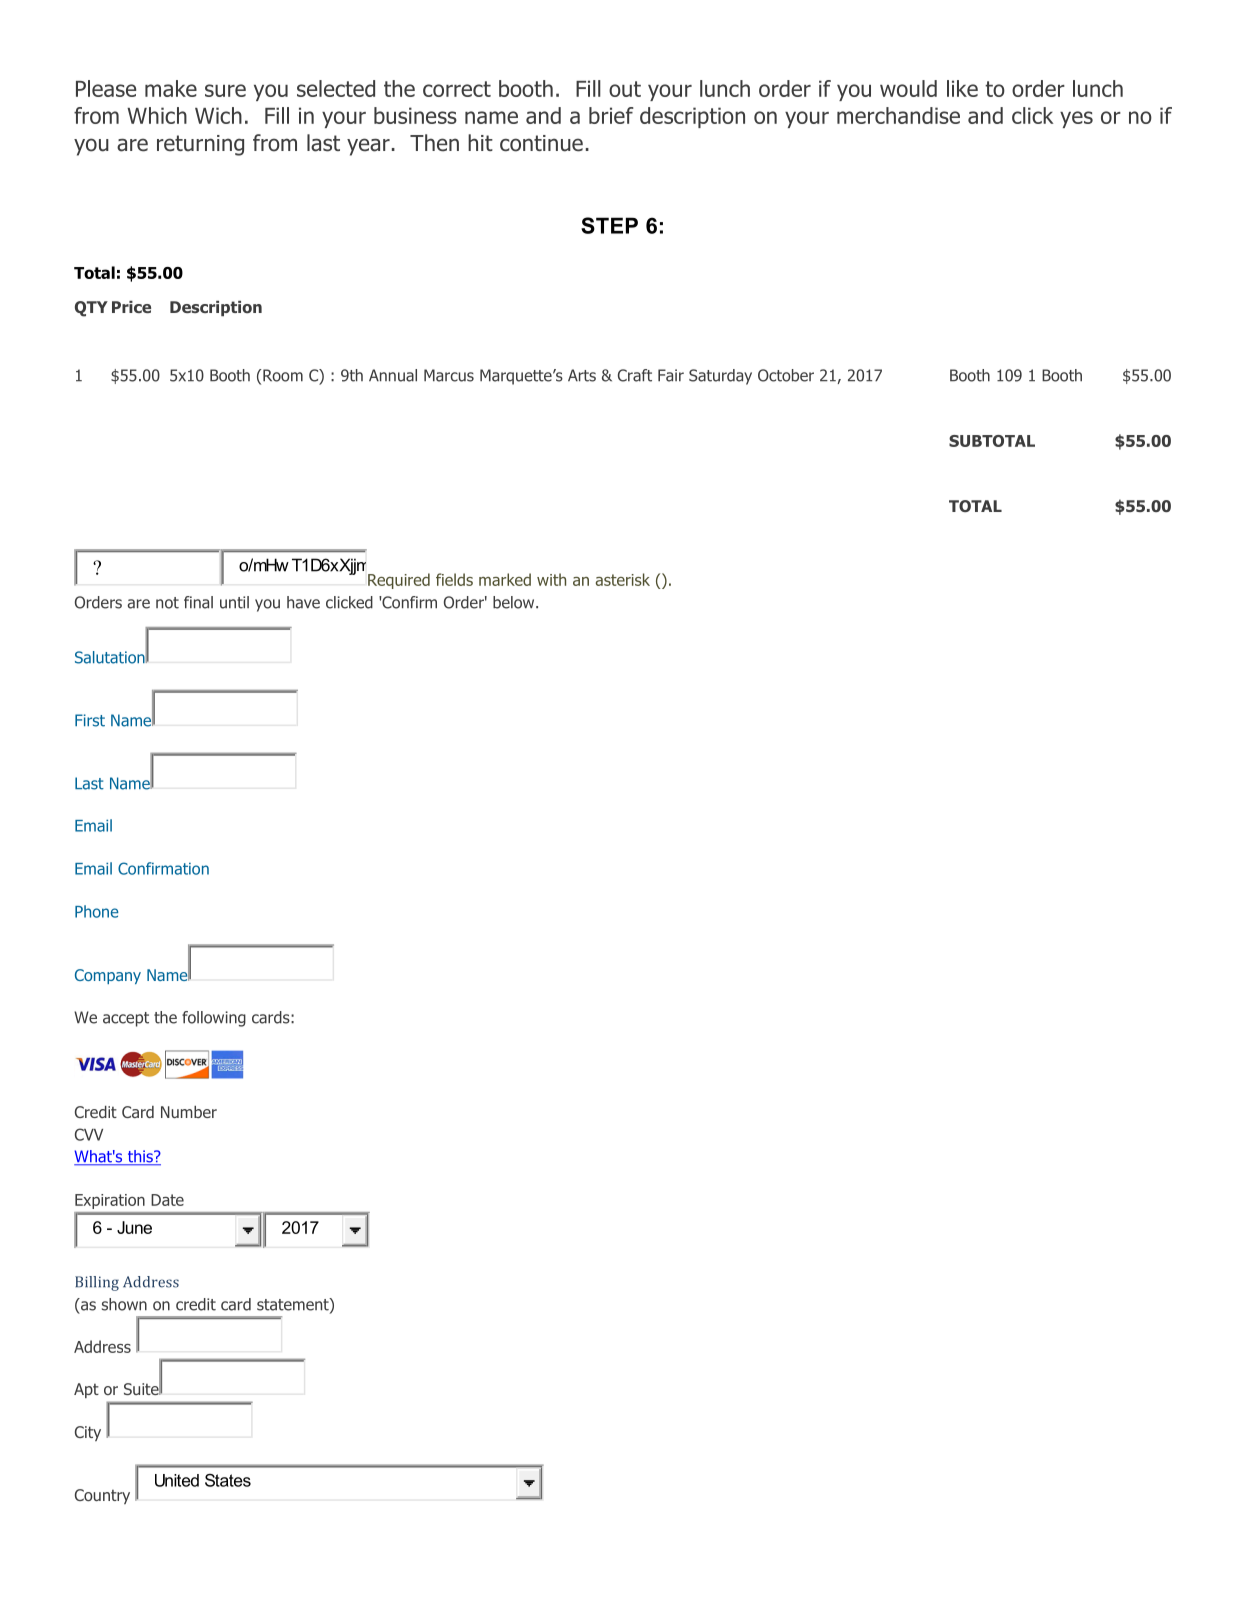 This image has height=1610, width=1244. Describe the element at coordinates (102, 1496) in the image. I see `Country` at that location.
